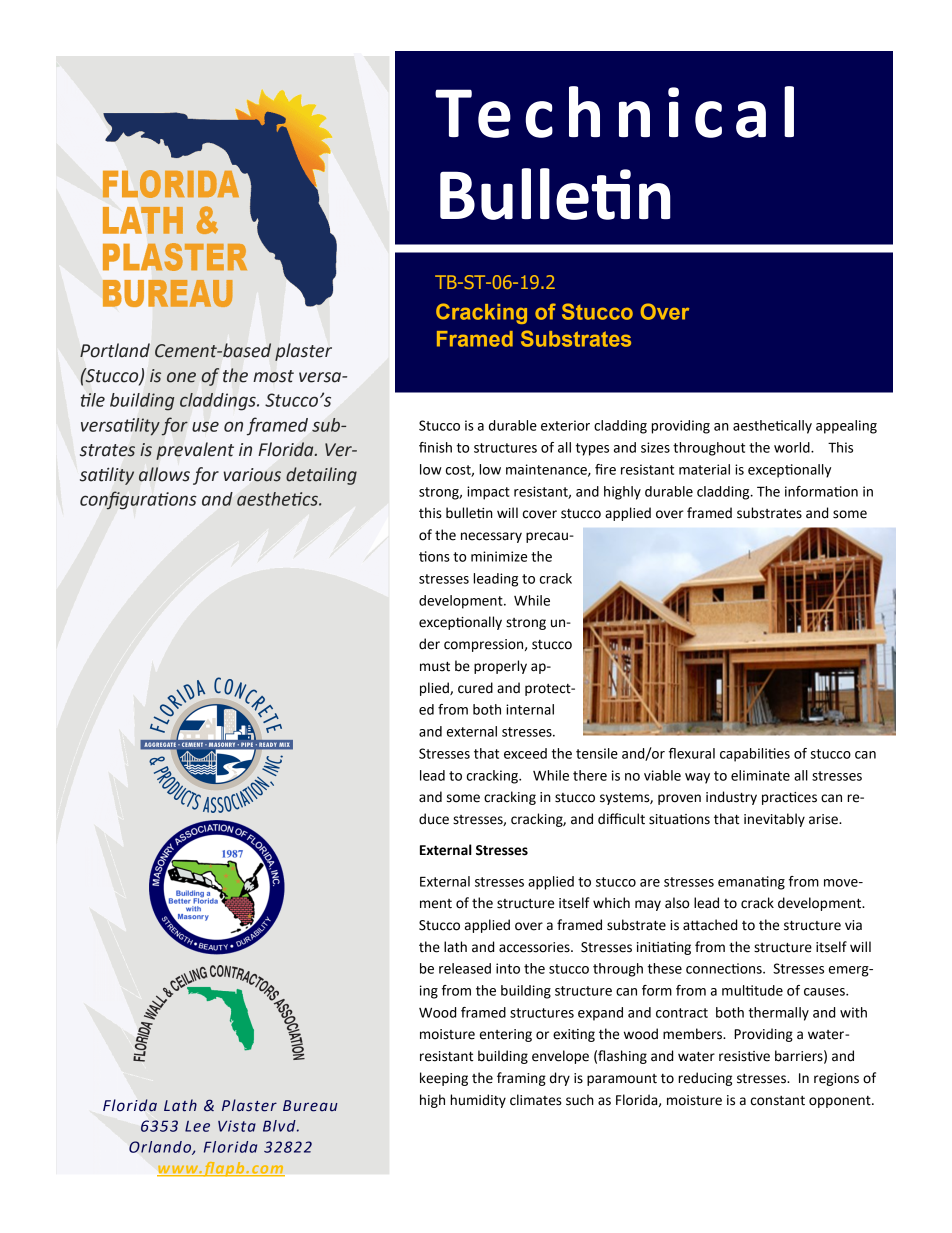  I want to click on released, so click(465, 968).
